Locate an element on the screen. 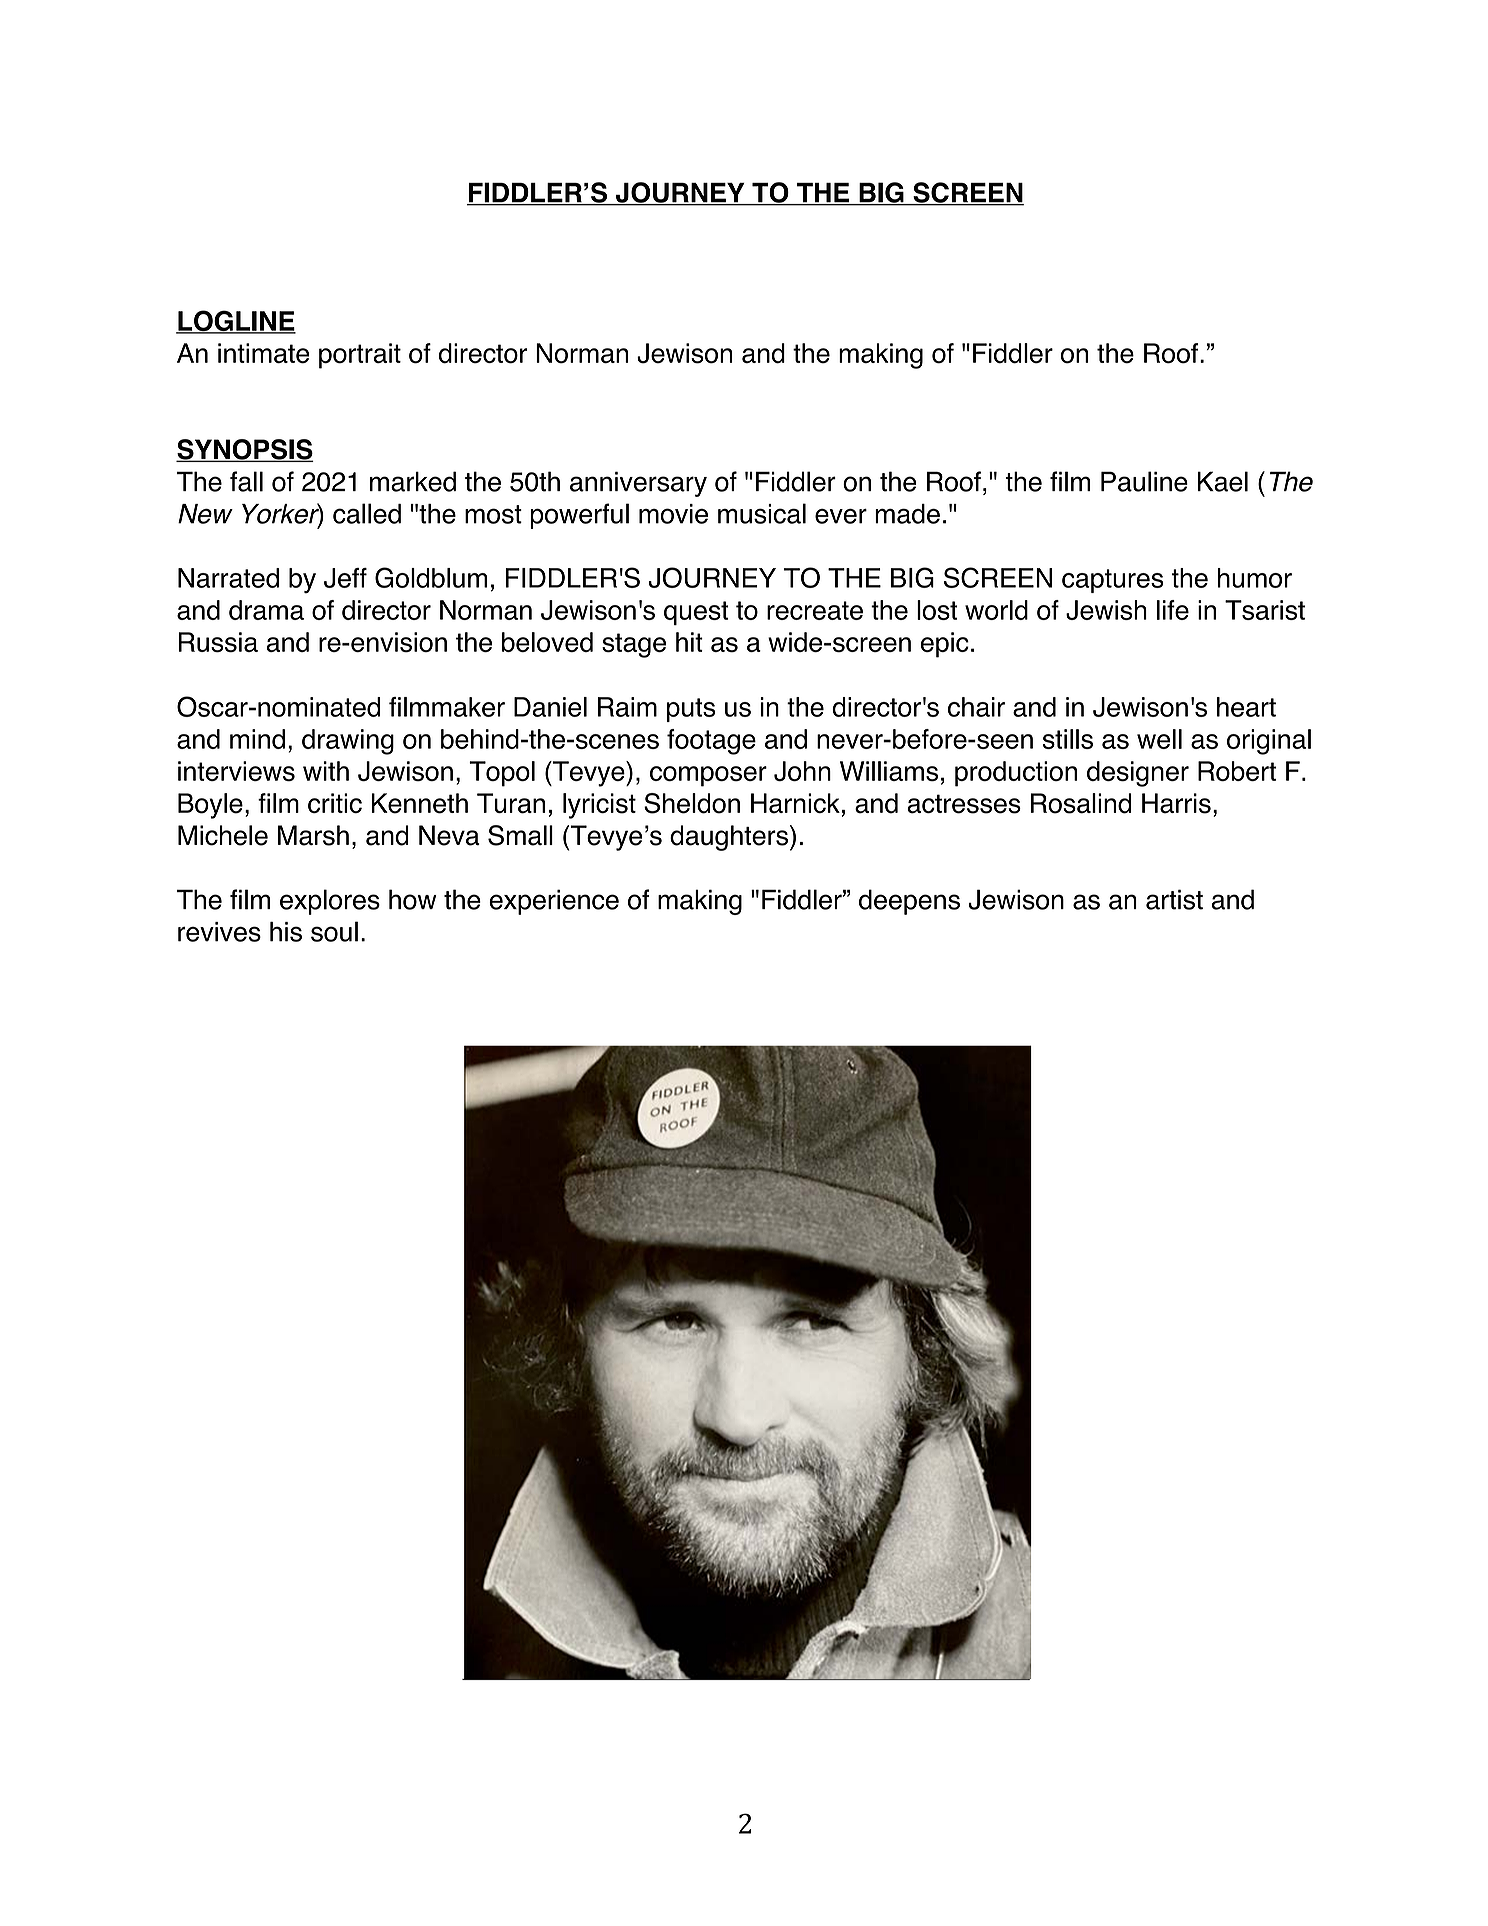 This screenshot has height=1926, width=1488. anniversary is located at coordinates (638, 484).
